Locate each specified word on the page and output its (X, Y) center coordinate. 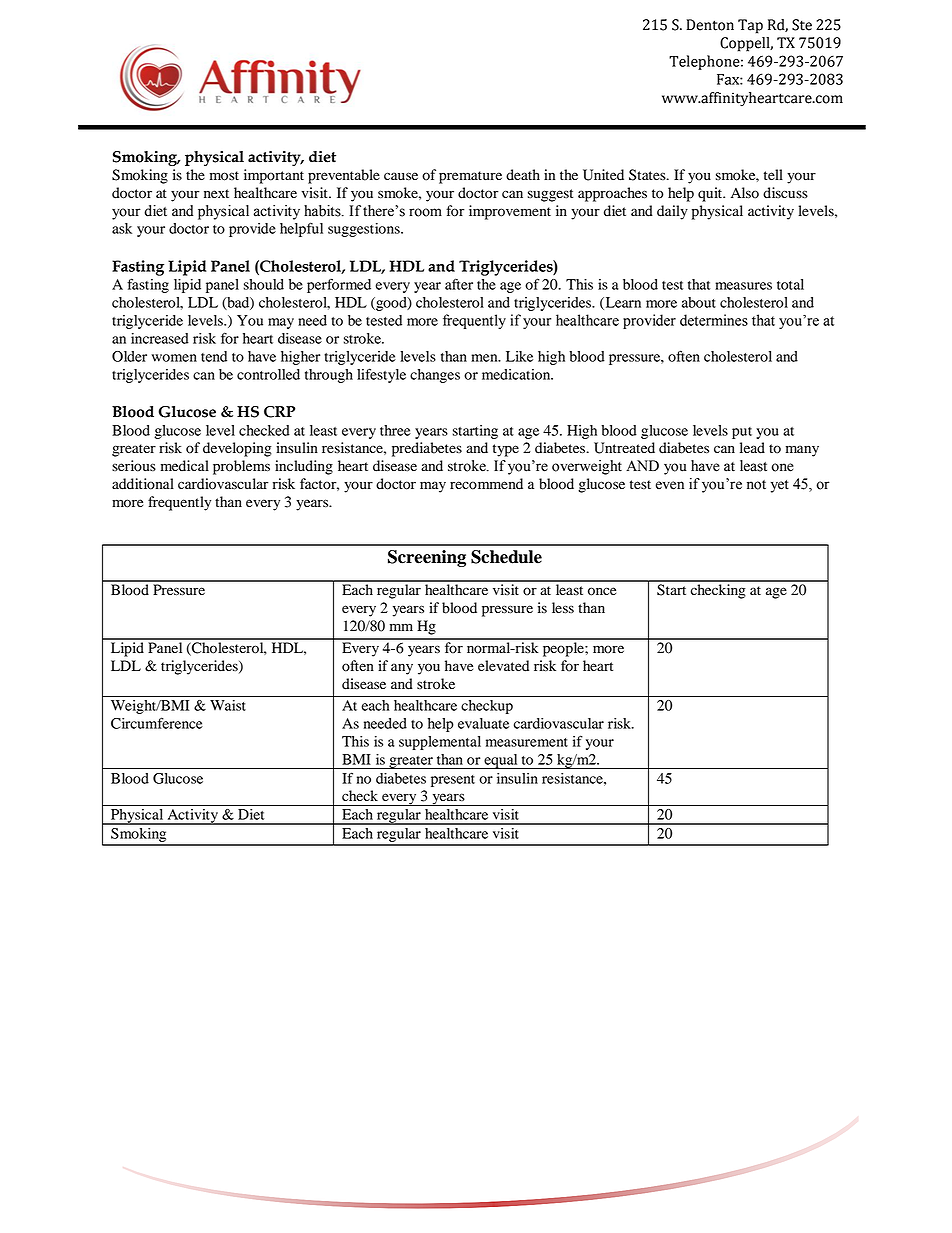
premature (470, 177)
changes (435, 376)
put (742, 433)
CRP (279, 412)
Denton (710, 25)
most (224, 176)
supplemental (440, 743)
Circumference (157, 723)
